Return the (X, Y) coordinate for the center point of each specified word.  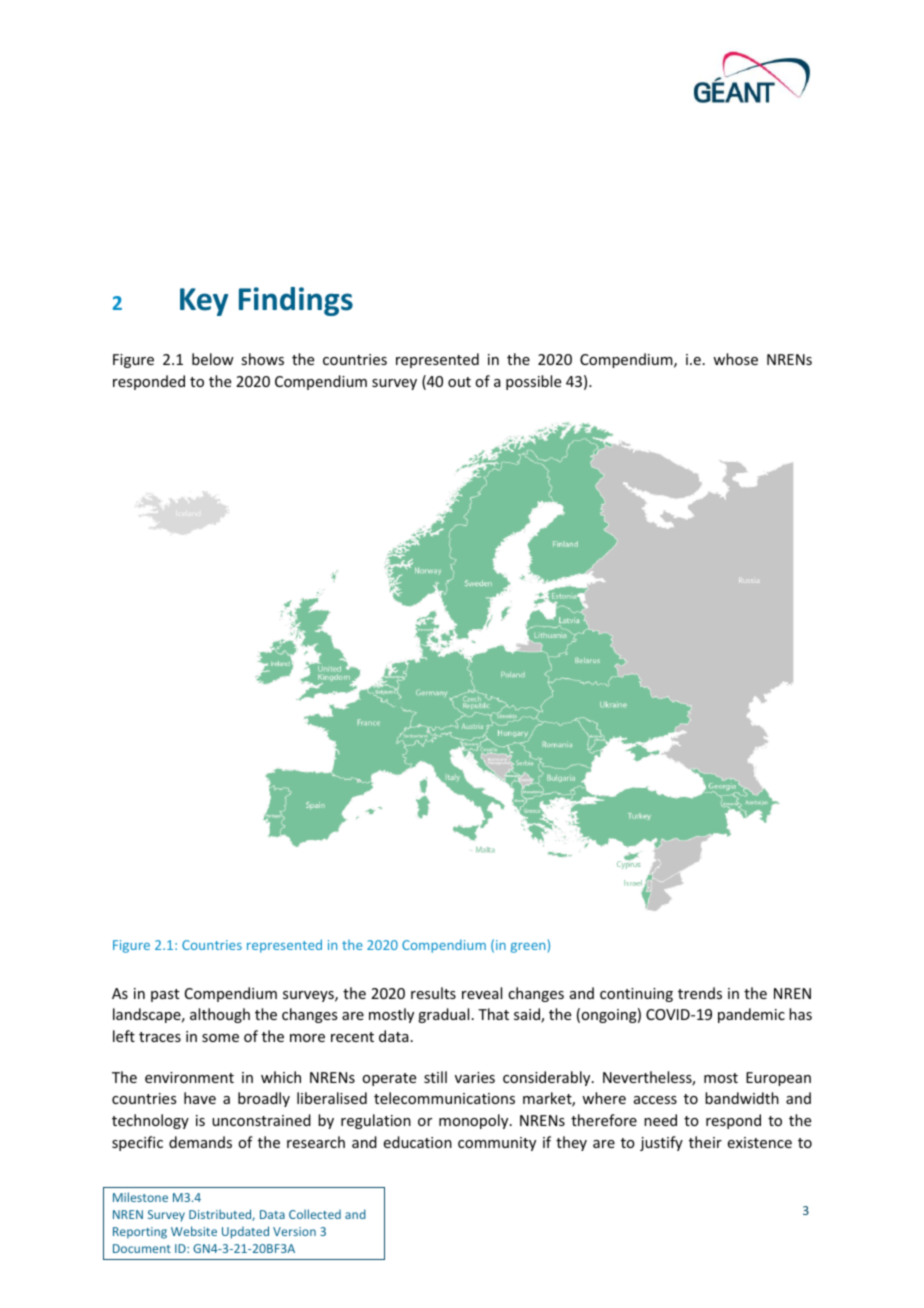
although (220, 1015)
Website (194, 1231)
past (165, 995)
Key (204, 302)
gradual (443, 1015)
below (213, 359)
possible (533, 382)
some (220, 1038)
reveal (482, 993)
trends (700, 993)
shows (262, 359)
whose (735, 359)
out (459, 382)
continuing (636, 995)
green (528, 948)
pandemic (751, 1015)
